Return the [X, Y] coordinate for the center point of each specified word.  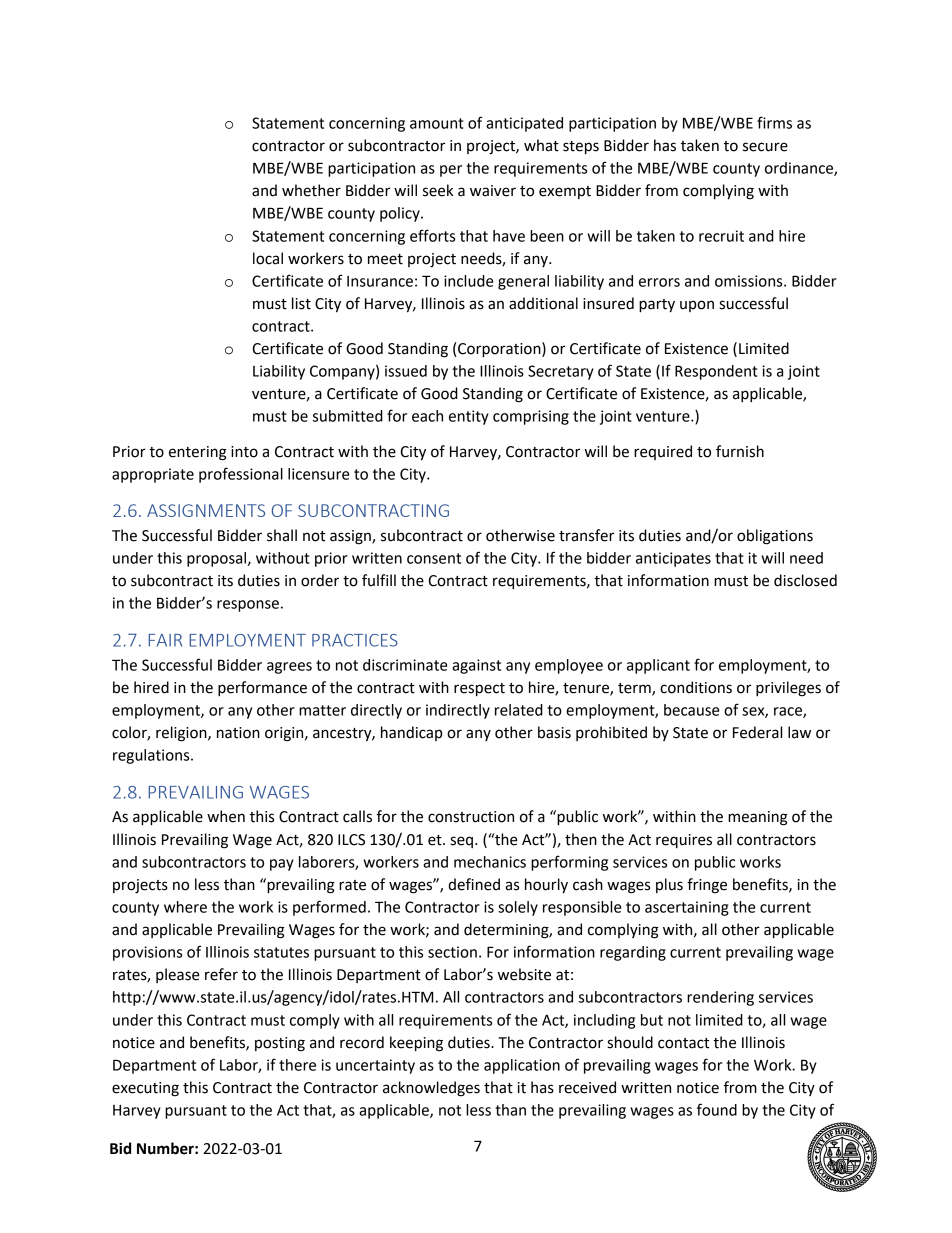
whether [311, 190]
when [226, 816]
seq [461, 842]
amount [437, 123]
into [244, 452]
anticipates [673, 559]
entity [469, 417]
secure [765, 147]
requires [684, 841]
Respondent [716, 372]
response [248, 606]
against [476, 666]
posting [280, 1044]
